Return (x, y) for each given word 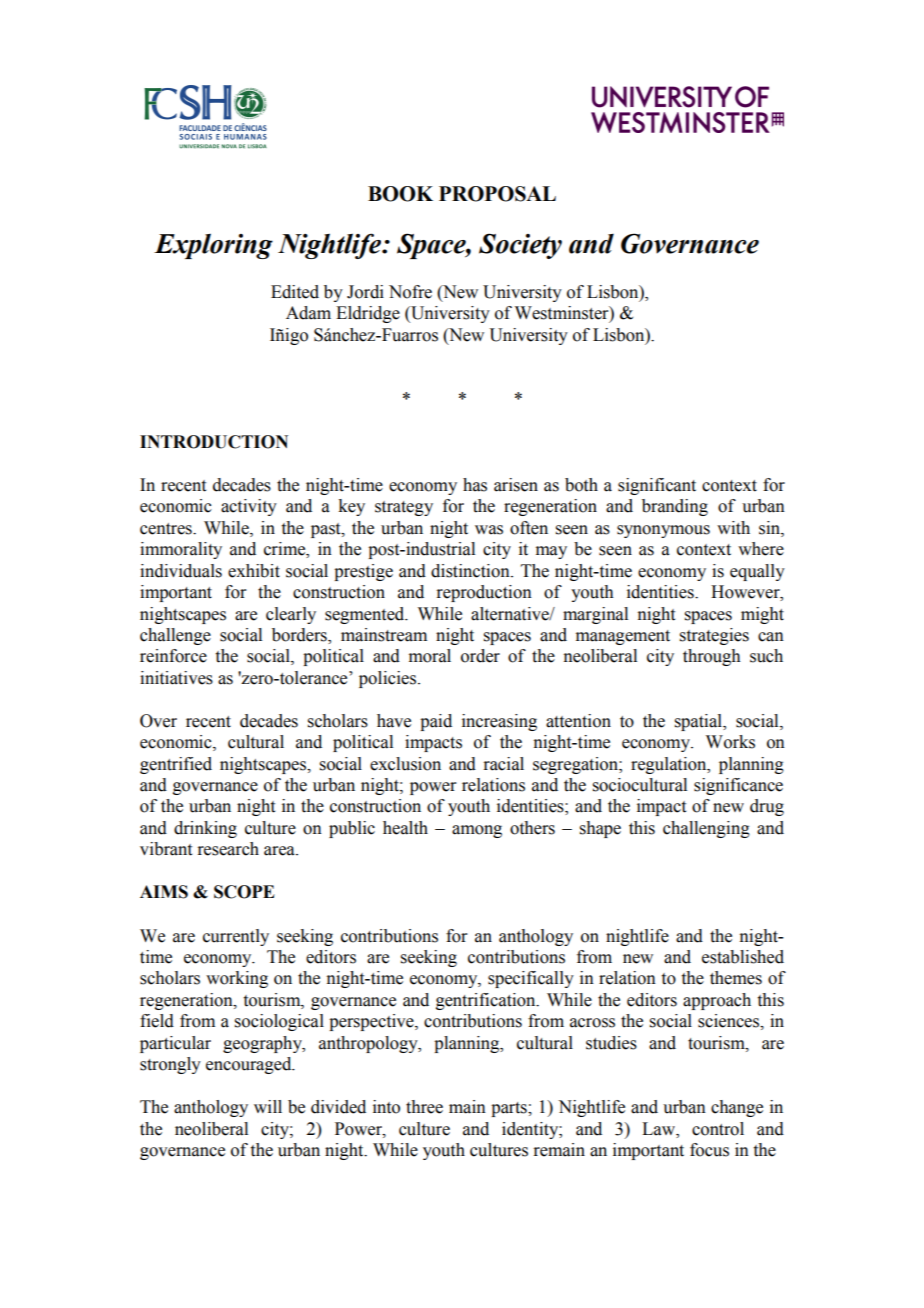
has (475, 485)
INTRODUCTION (214, 442)
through (712, 657)
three (424, 1107)
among (477, 831)
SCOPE (244, 892)
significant (657, 486)
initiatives (176, 678)
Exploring (213, 246)
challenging (706, 829)
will (268, 1106)
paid (436, 722)
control (718, 1129)
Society (520, 246)
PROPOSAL (497, 194)
